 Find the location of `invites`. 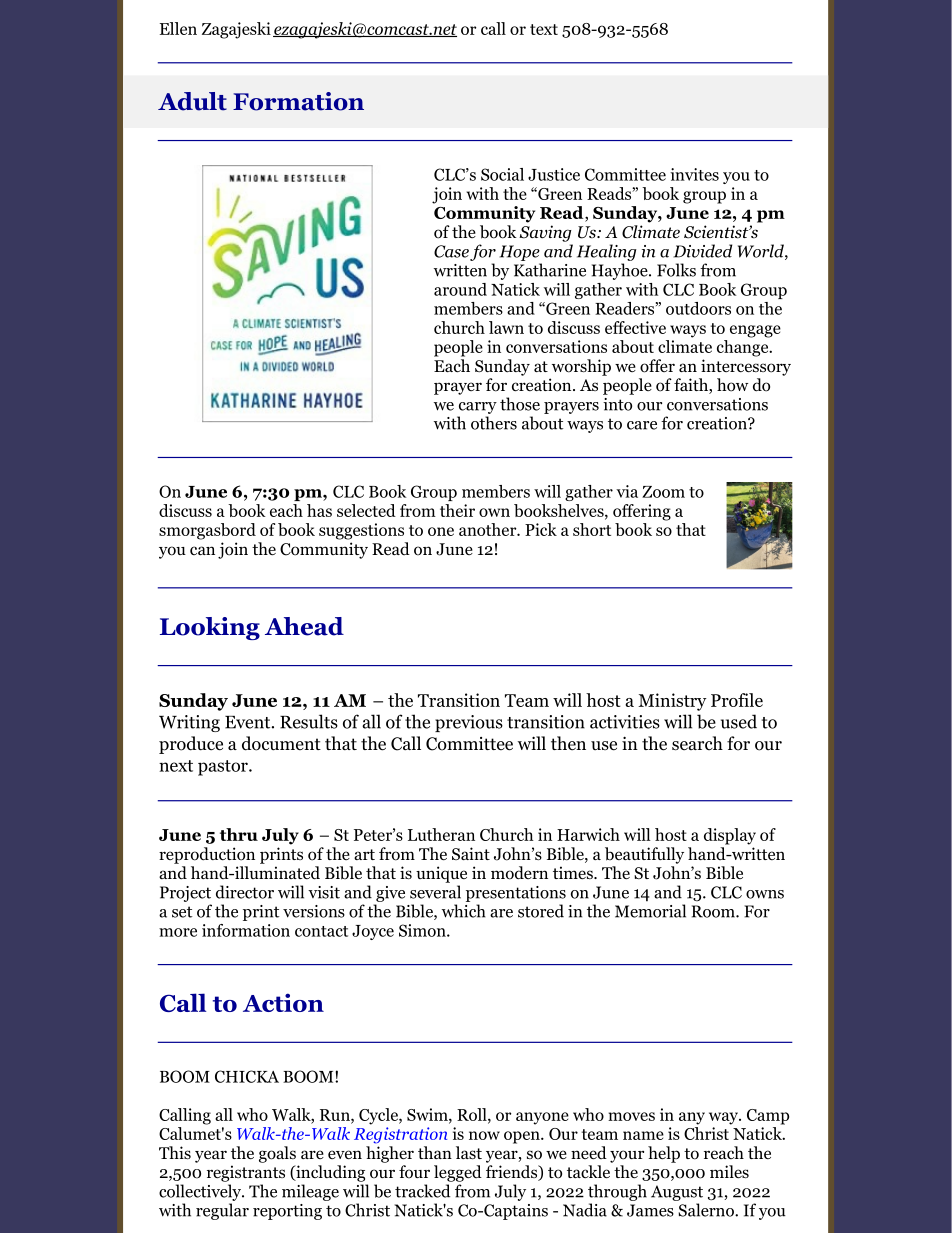

invites is located at coordinates (694, 174).
